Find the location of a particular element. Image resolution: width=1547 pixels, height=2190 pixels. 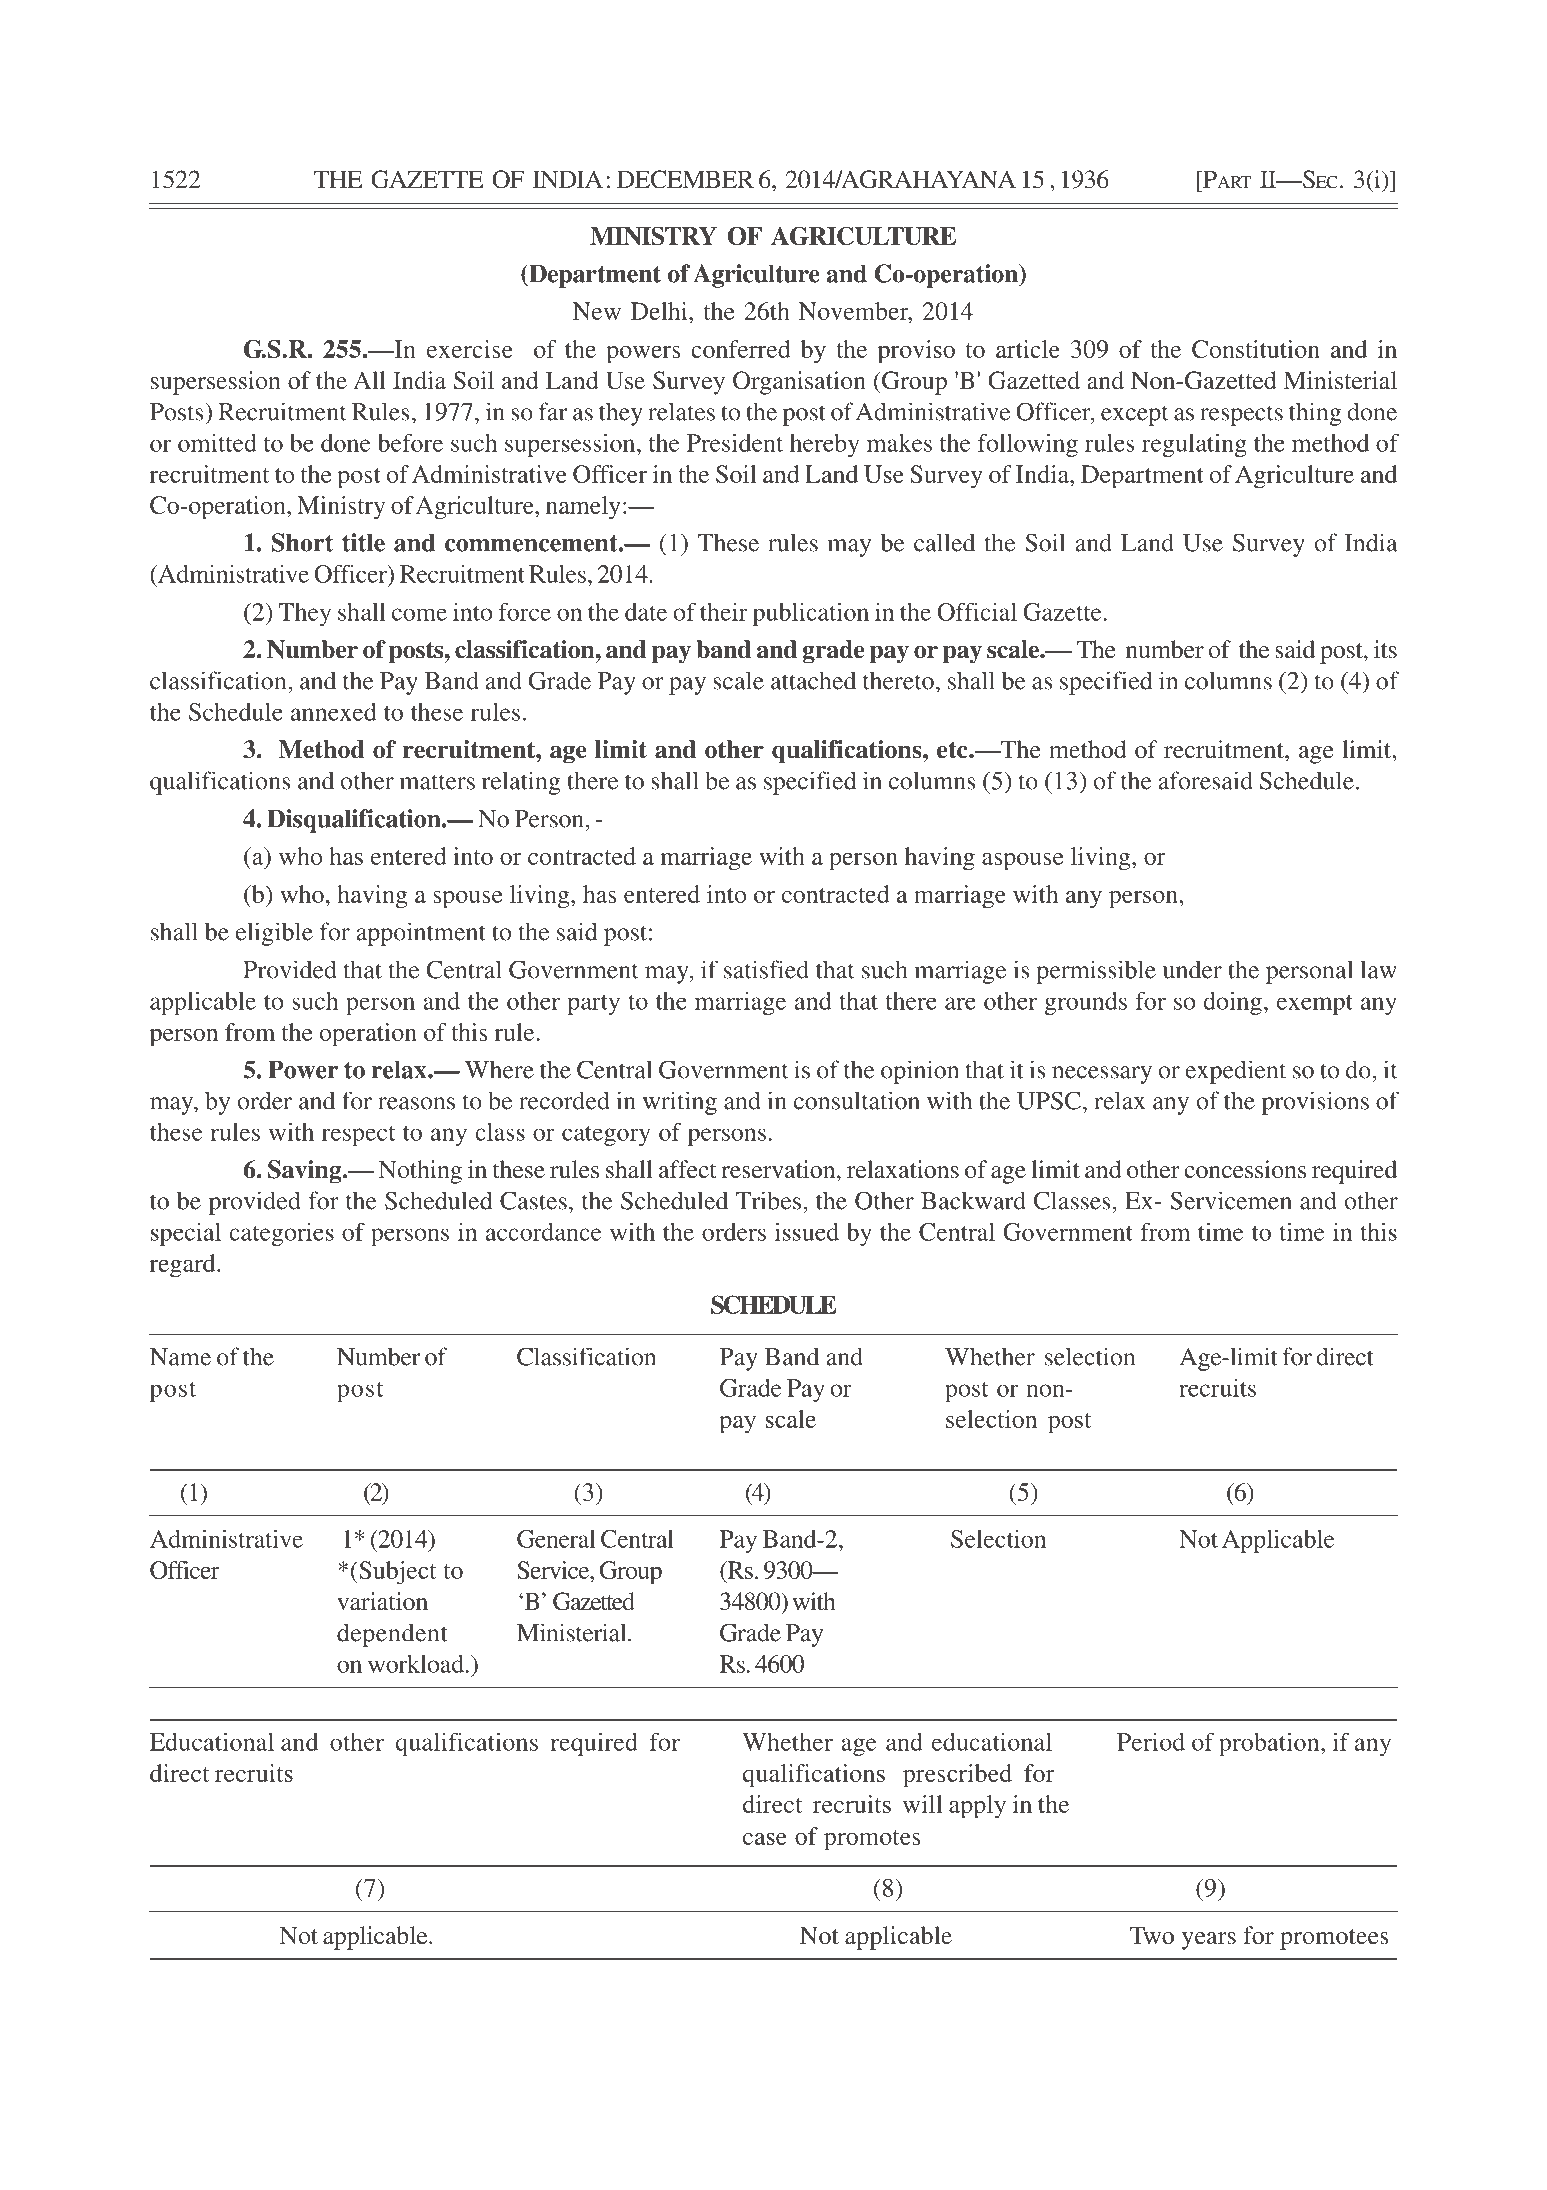

DECEMBER is located at coordinates (685, 179).
